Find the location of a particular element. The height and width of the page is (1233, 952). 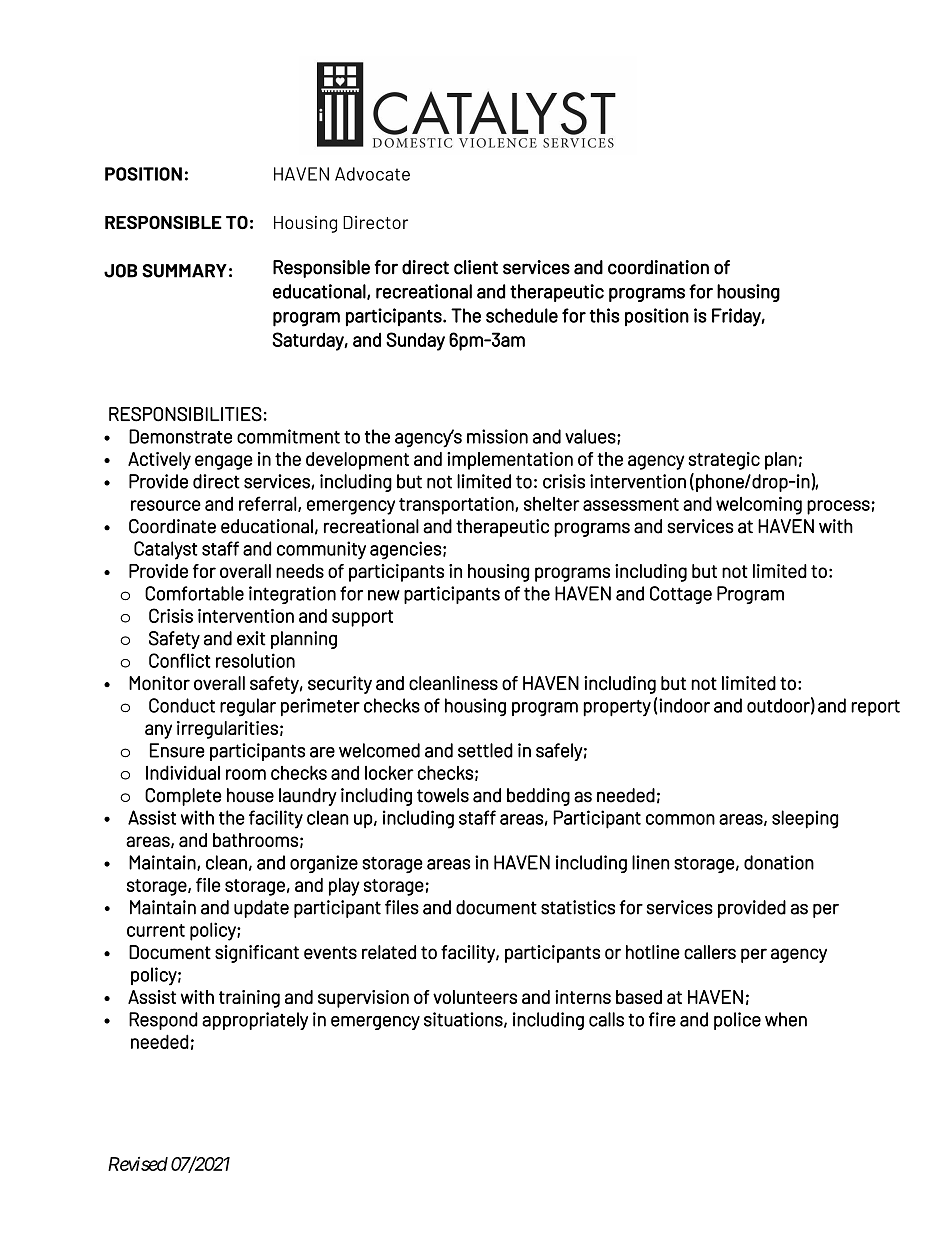

sleeping is located at coordinates (805, 819).
